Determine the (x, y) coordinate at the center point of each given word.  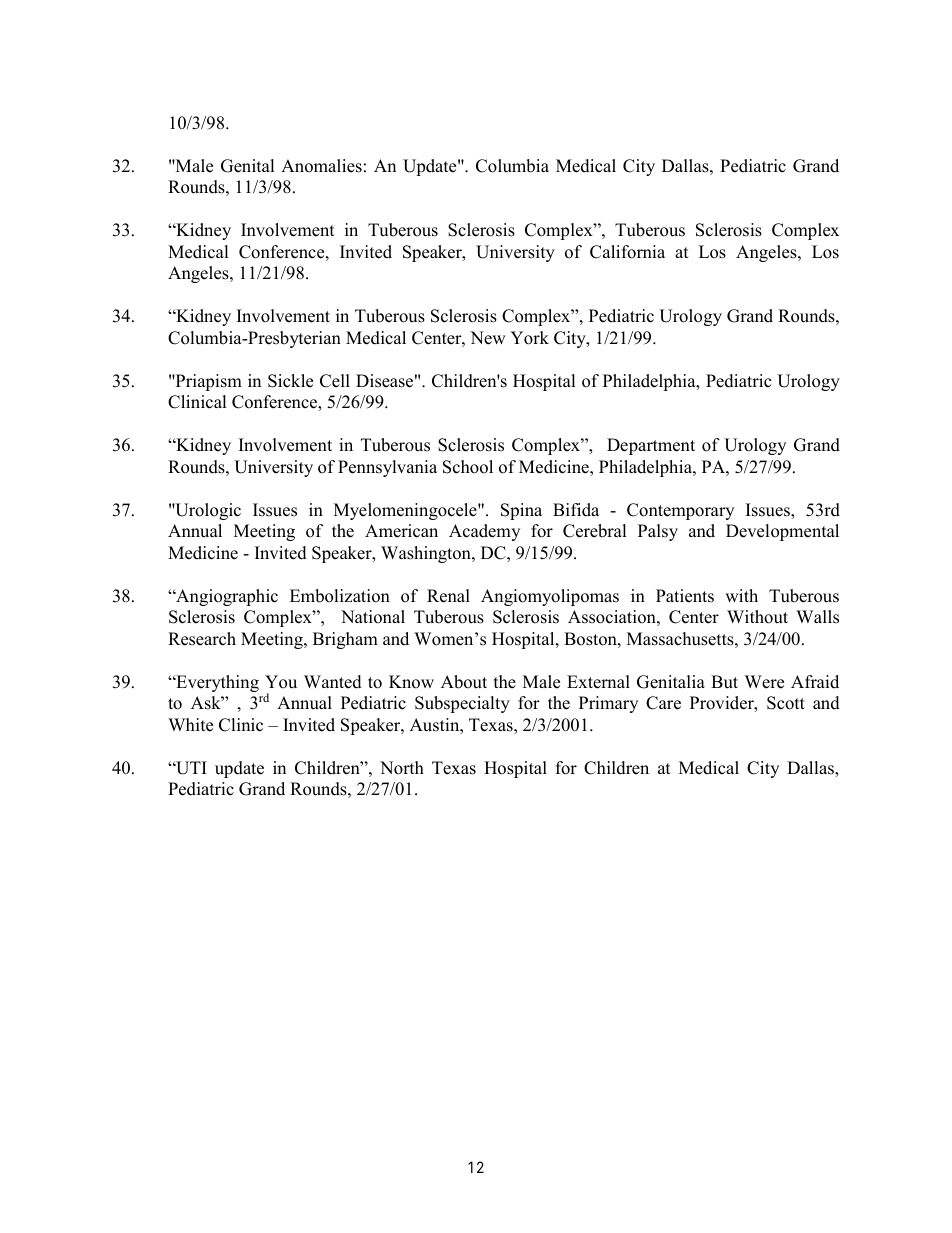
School (468, 467)
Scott (786, 703)
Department (651, 446)
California (627, 252)
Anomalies (321, 166)
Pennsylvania (387, 468)
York (529, 338)
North (402, 768)
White (190, 725)
